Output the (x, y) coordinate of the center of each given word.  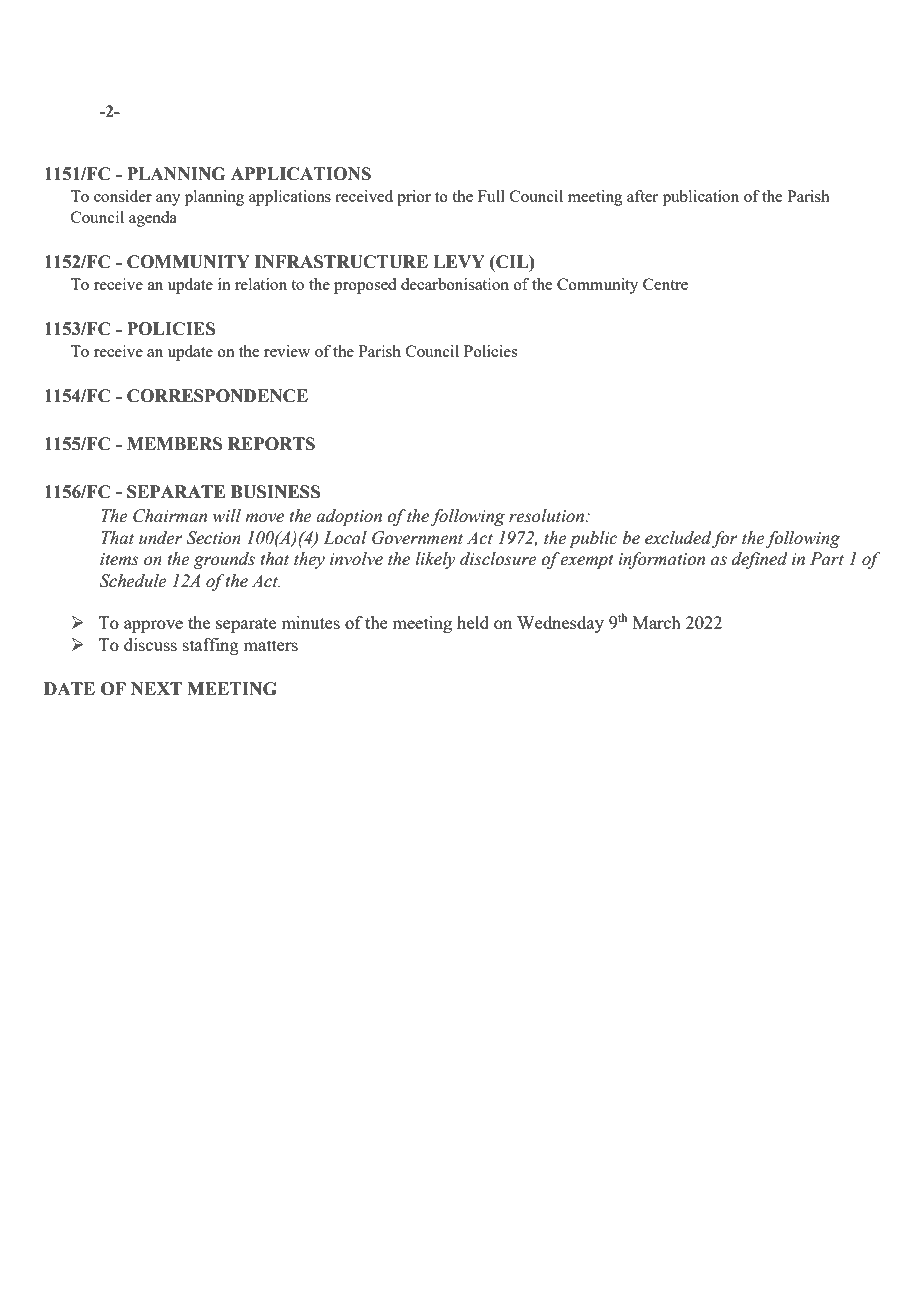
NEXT (156, 688)
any (168, 200)
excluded (678, 538)
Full (491, 196)
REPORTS (271, 444)
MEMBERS (174, 444)
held (473, 622)
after (642, 196)
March (657, 622)
